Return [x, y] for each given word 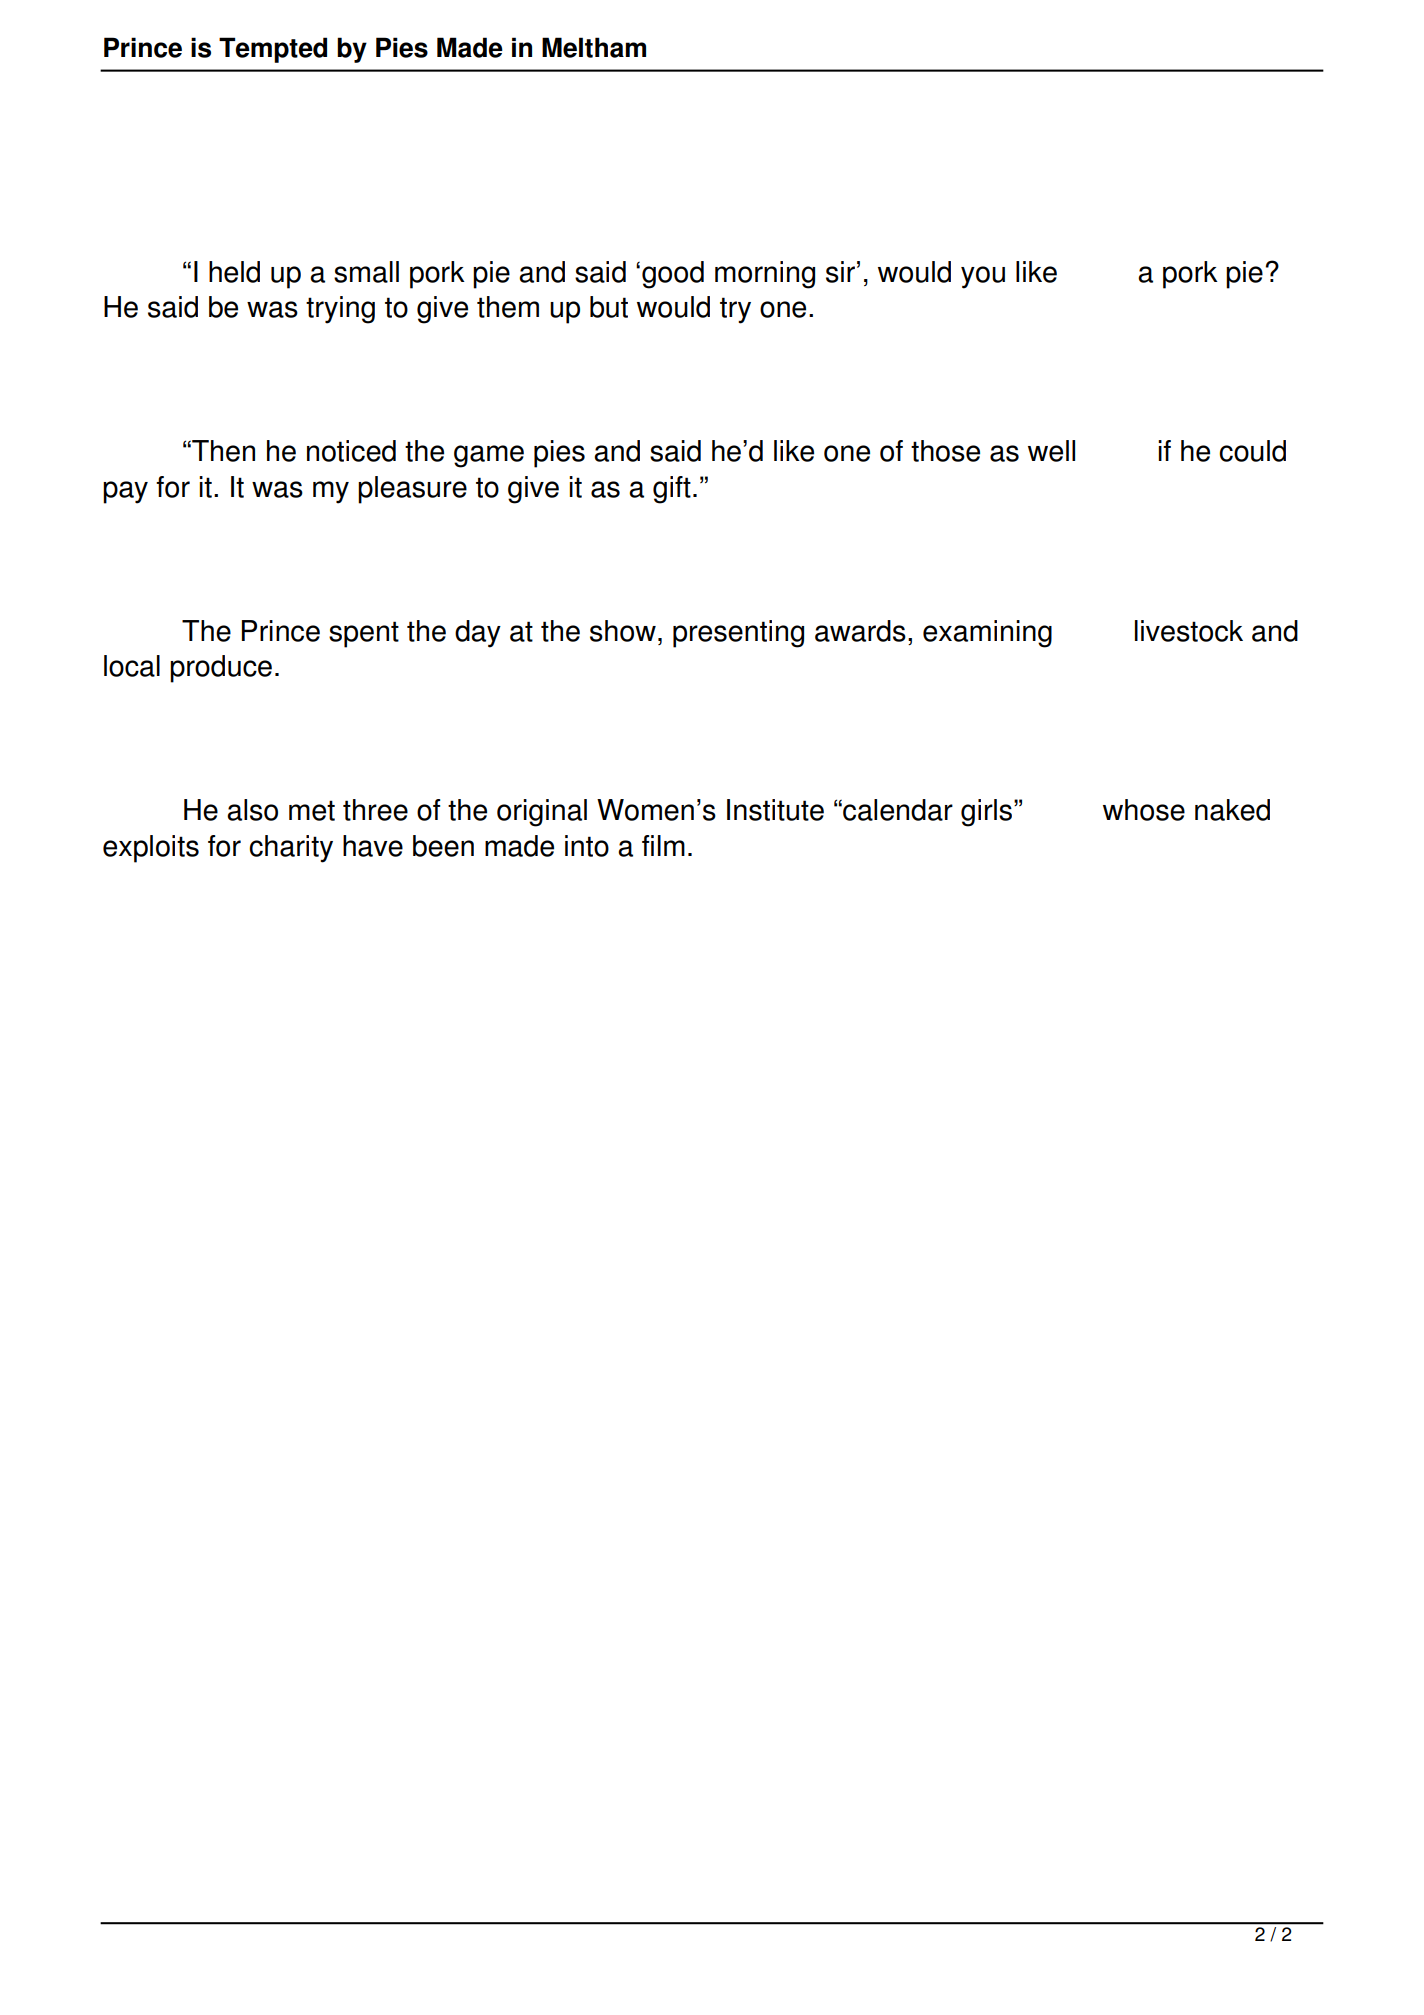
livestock [1189, 631]
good [673, 275]
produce [221, 669]
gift [672, 490]
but [609, 307]
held [234, 272]
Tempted [273, 50]
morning [765, 275]
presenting [738, 634]
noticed [351, 451]
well [1051, 451]
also [252, 810]
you [983, 277]
